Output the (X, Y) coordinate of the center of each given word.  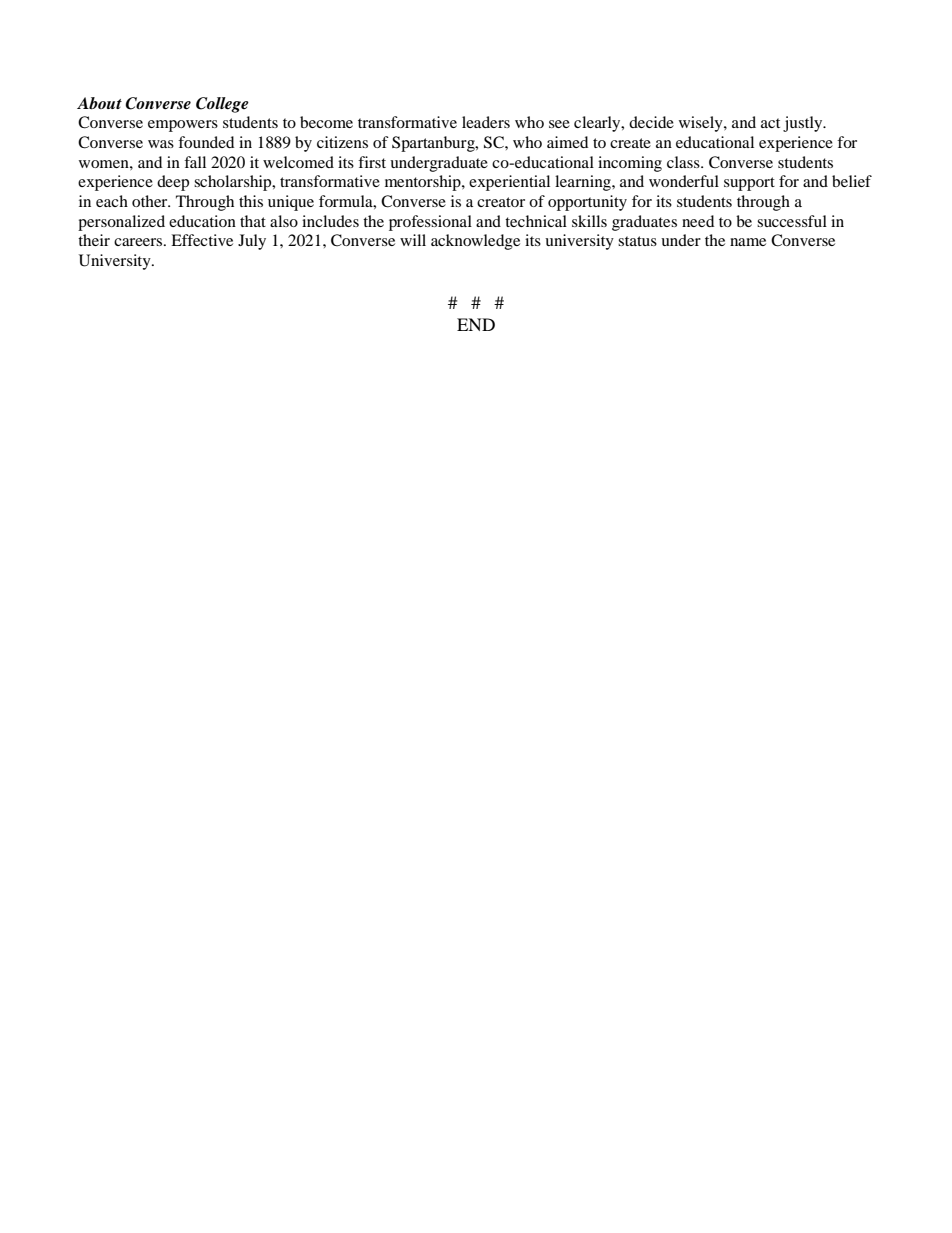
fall (195, 162)
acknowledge (475, 242)
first (372, 162)
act (770, 123)
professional (430, 223)
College (222, 105)
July (252, 242)
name (748, 242)
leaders (486, 122)
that (253, 221)
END (476, 324)
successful (792, 221)
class (684, 162)
